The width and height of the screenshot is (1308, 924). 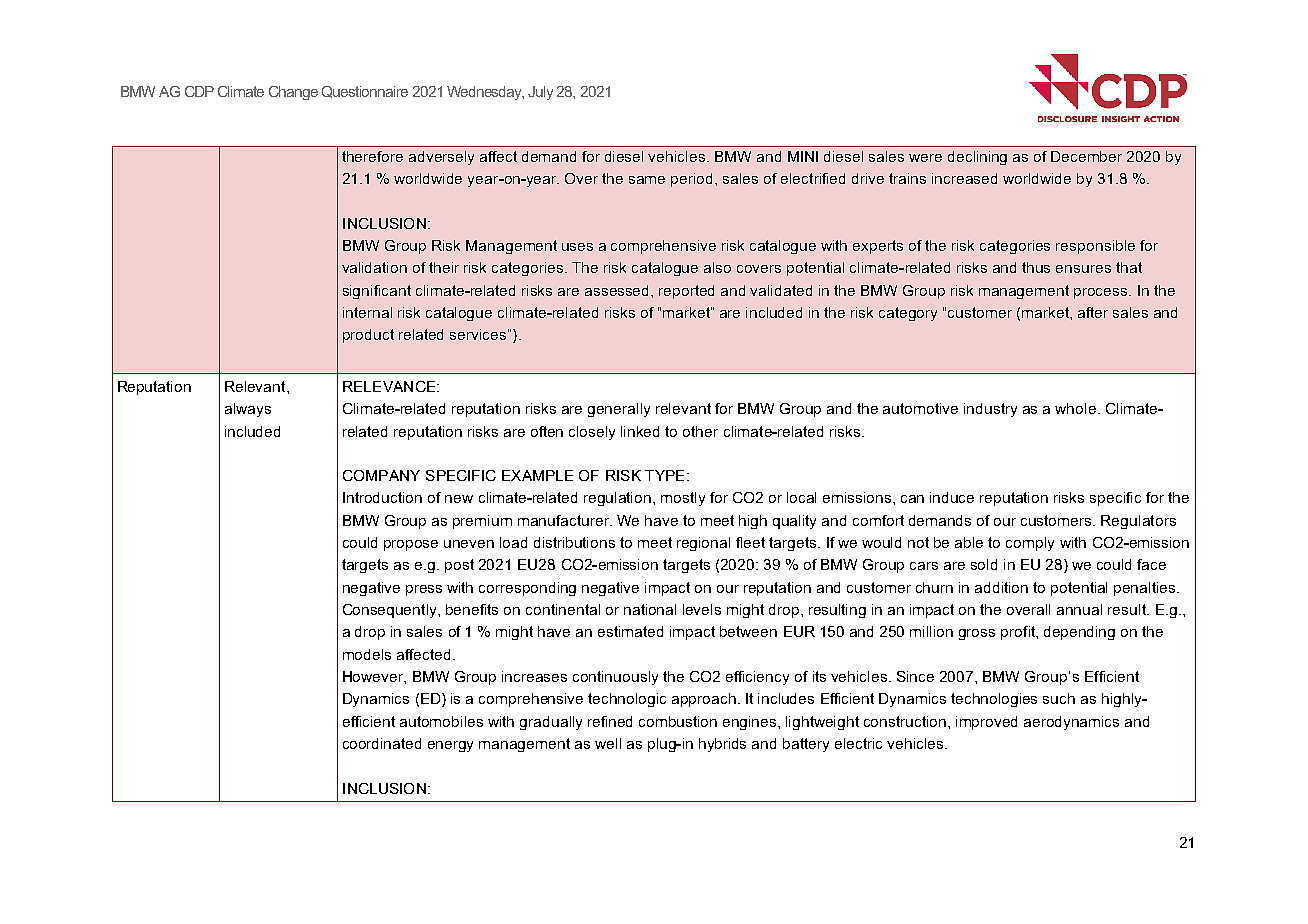 What do you see at coordinates (382, 743) in the screenshot?
I see `coordinated` at bounding box center [382, 743].
